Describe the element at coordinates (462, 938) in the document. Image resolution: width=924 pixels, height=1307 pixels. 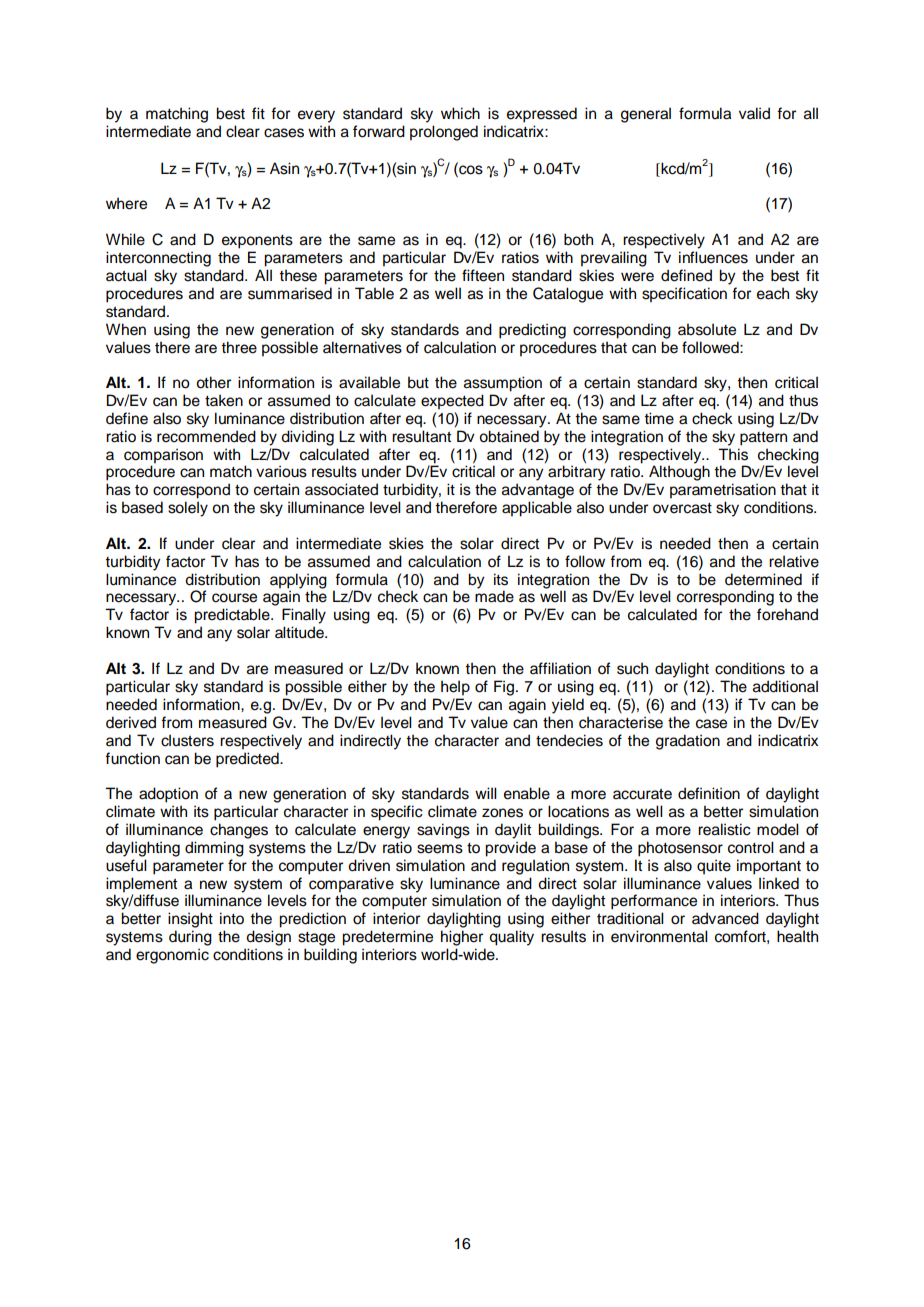
I see `higher` at that location.
